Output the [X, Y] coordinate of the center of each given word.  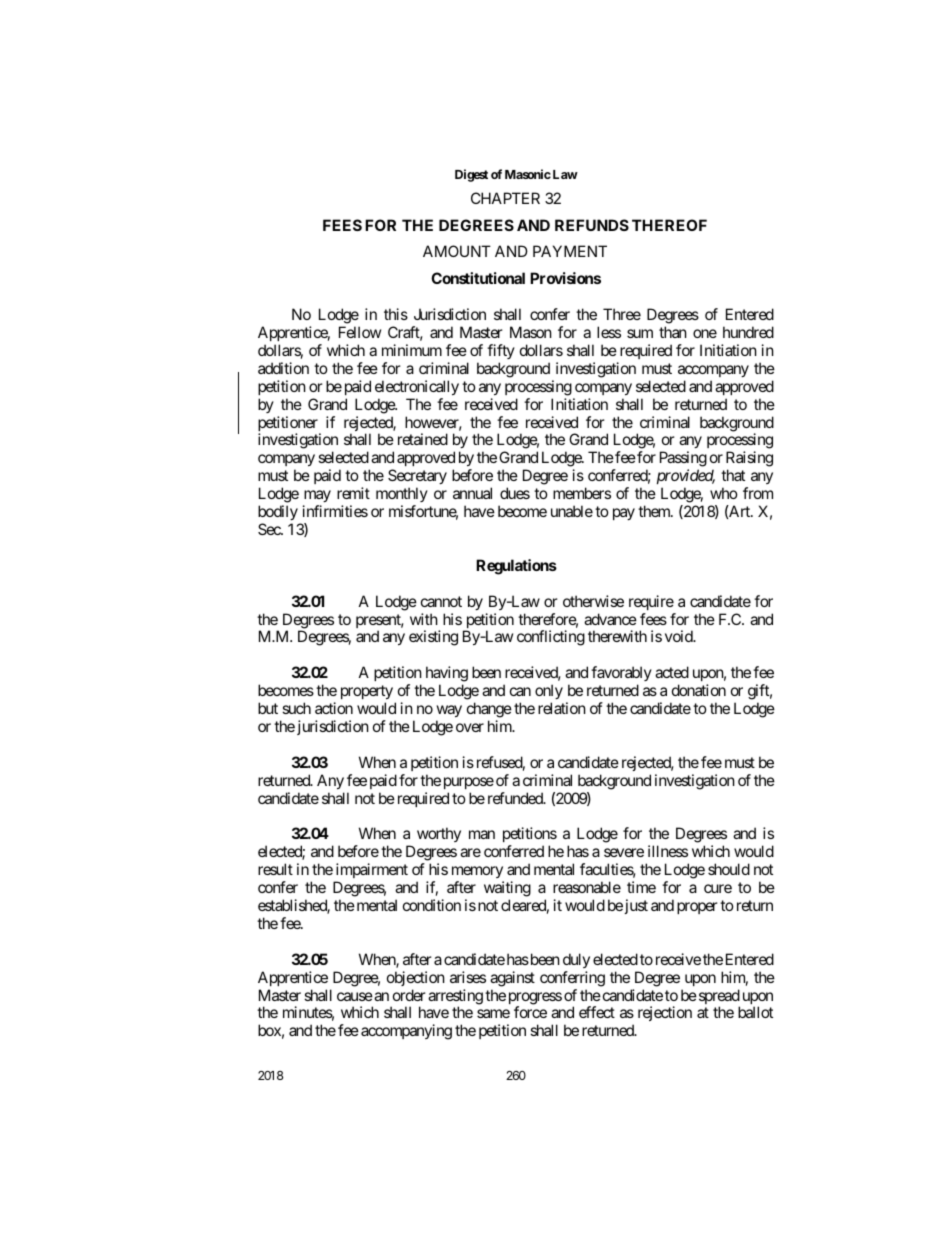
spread [719, 998]
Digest [471, 175]
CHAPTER [505, 198]
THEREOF [669, 225]
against [512, 979]
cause [355, 996]
